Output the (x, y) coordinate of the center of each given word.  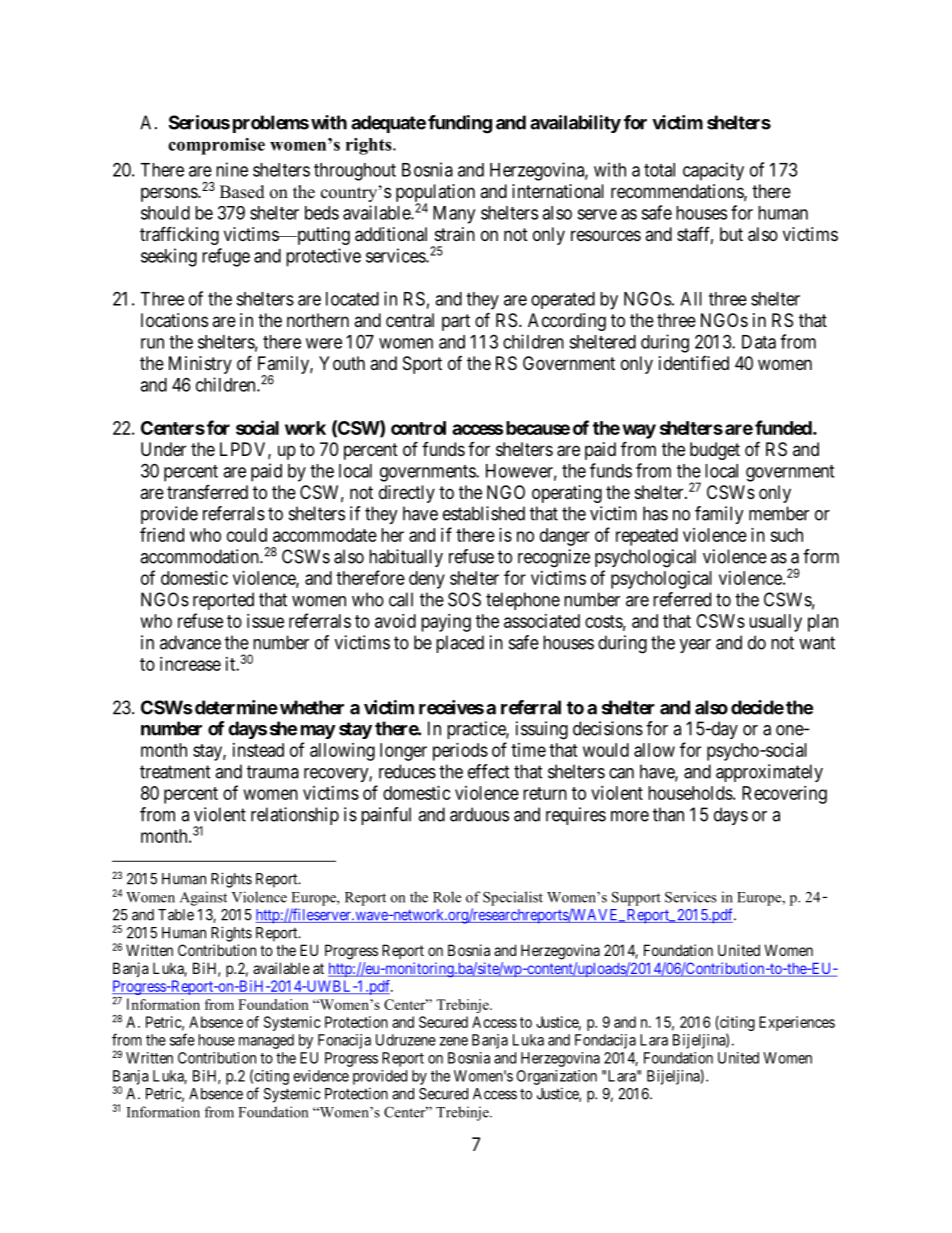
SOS (464, 599)
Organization (557, 1077)
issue (265, 621)
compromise (216, 146)
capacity (713, 171)
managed (266, 1041)
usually (775, 623)
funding (460, 124)
